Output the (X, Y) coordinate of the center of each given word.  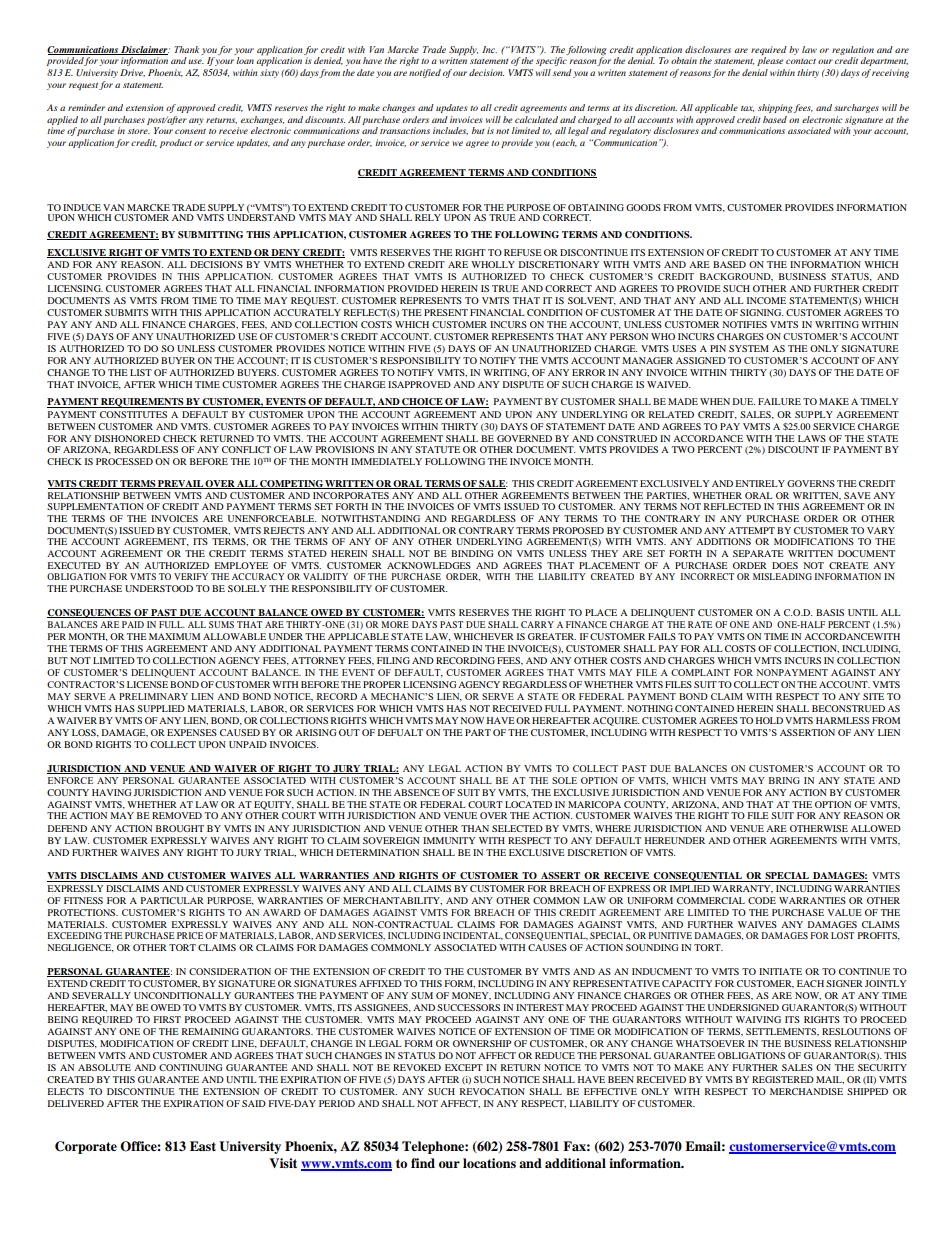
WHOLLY (493, 264)
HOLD (769, 720)
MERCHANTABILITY (392, 901)
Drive (132, 73)
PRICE (190, 935)
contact (801, 61)
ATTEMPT (751, 530)
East (203, 1146)
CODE (762, 900)
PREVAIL (180, 484)
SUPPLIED (161, 708)
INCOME (766, 300)
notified (425, 73)
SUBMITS (126, 312)
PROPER (382, 684)
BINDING (472, 553)
